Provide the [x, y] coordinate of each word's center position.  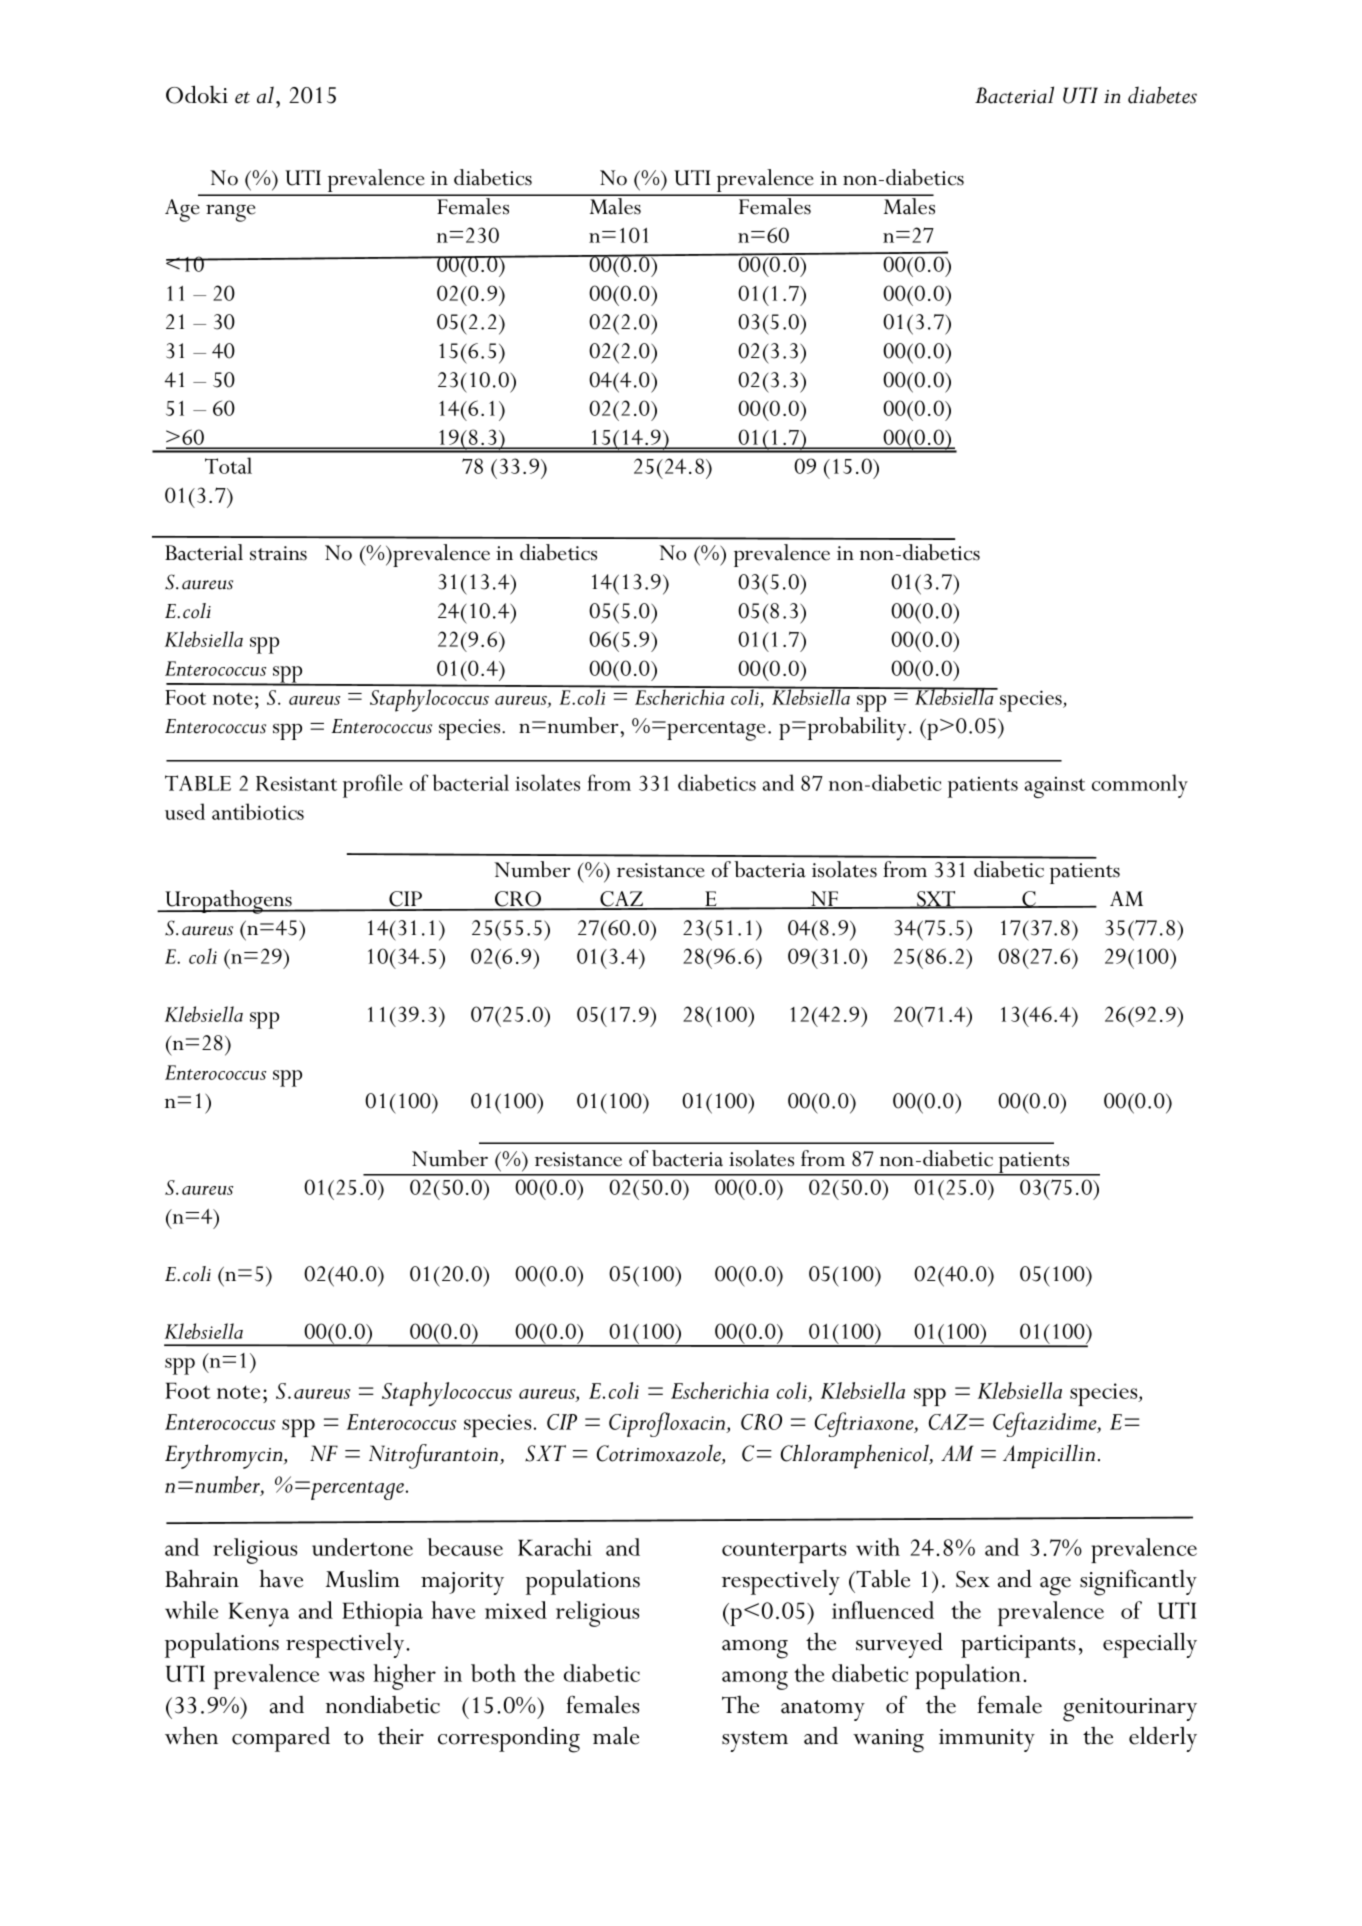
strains [278, 553]
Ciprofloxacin [668, 1424]
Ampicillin [1049, 1456]
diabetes [1162, 95]
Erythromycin [225, 1456]
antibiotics [258, 811]
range [231, 213]
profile [373, 786]
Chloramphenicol [856, 1456]
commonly [1140, 786]
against [1054, 787]
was [346, 1676]
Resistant [296, 783]
